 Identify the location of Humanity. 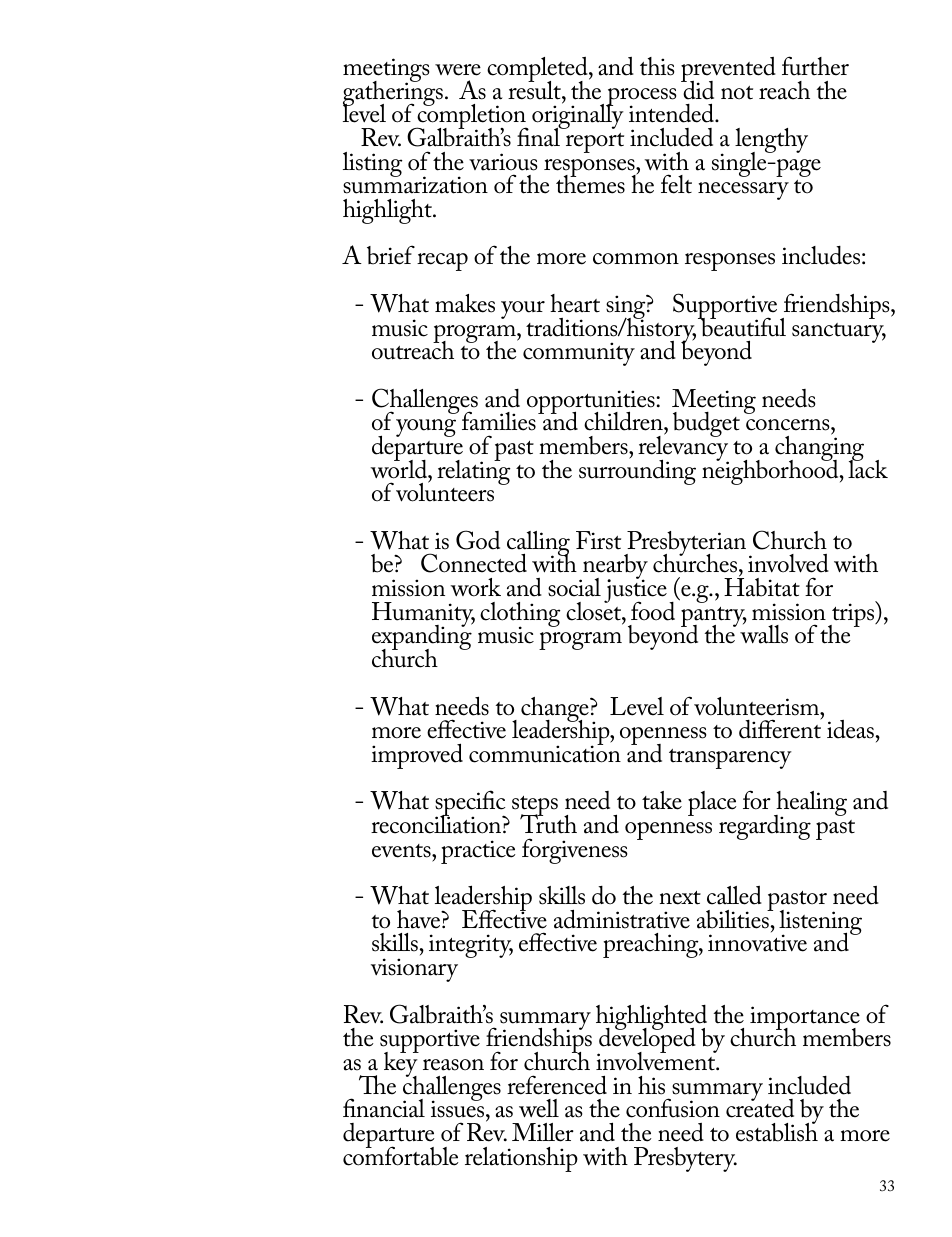
(423, 616).
